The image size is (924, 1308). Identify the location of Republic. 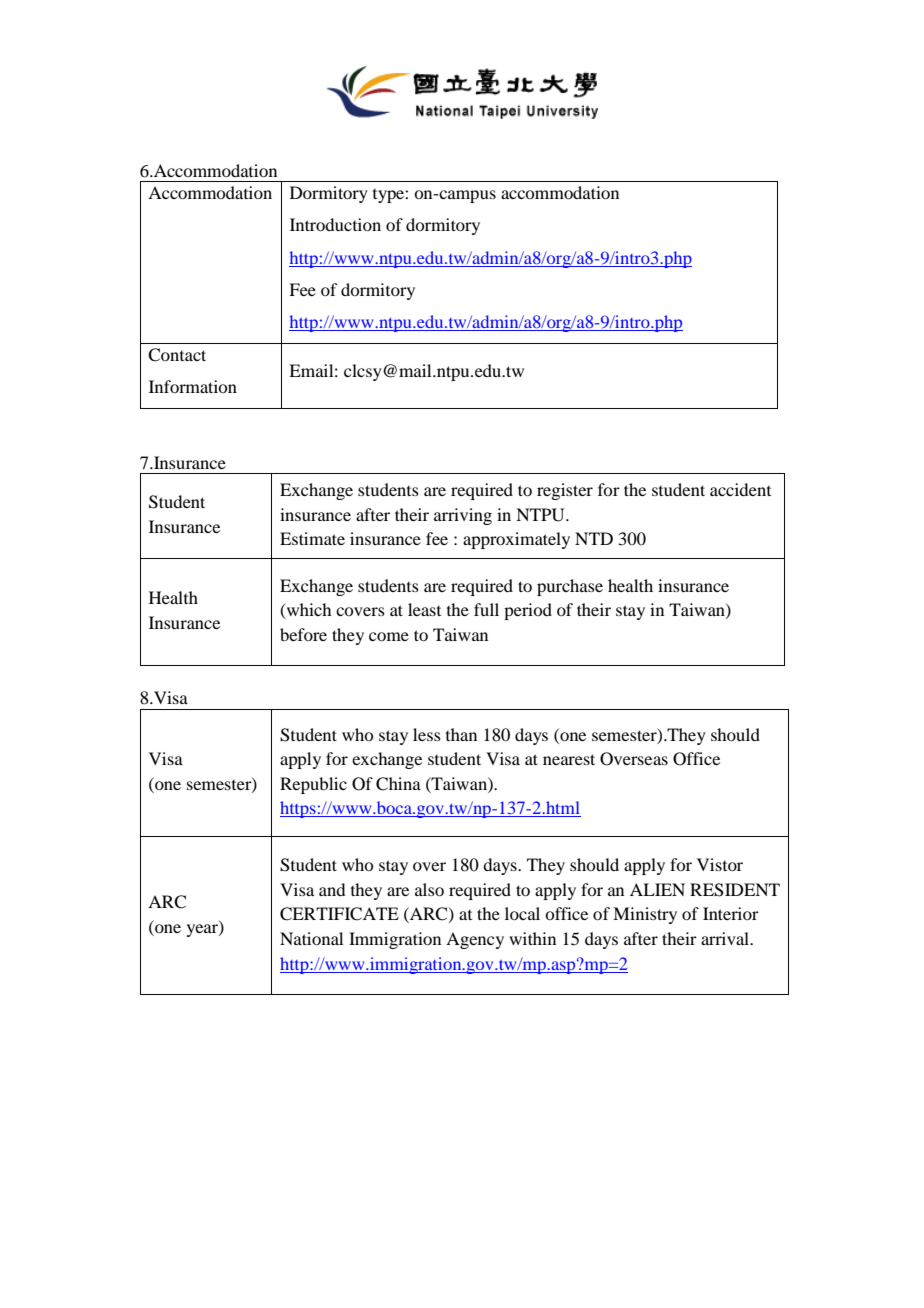
(313, 785).
